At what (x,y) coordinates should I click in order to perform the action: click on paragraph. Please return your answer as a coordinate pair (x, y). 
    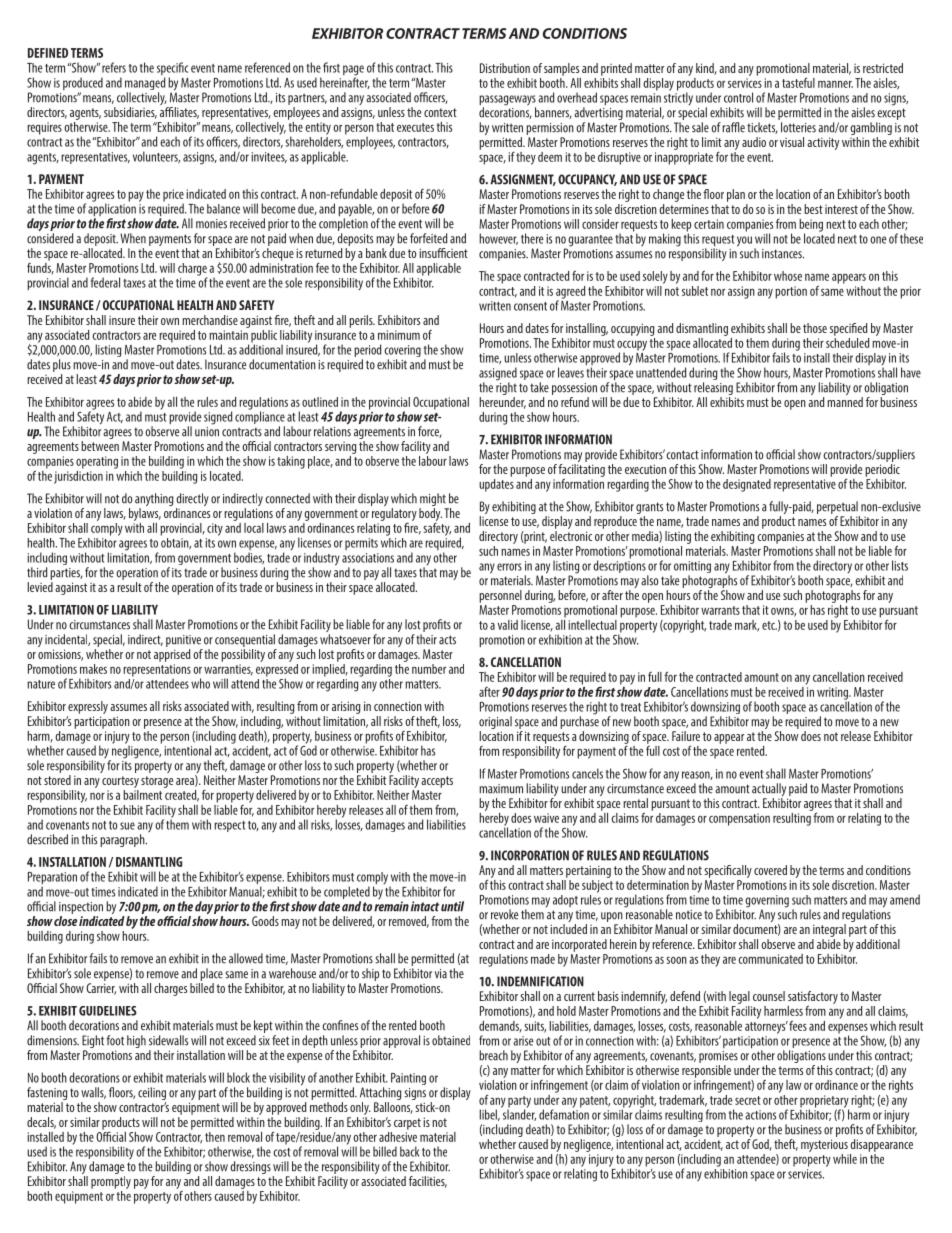
    Looking at the image, I should click on (123, 840).
